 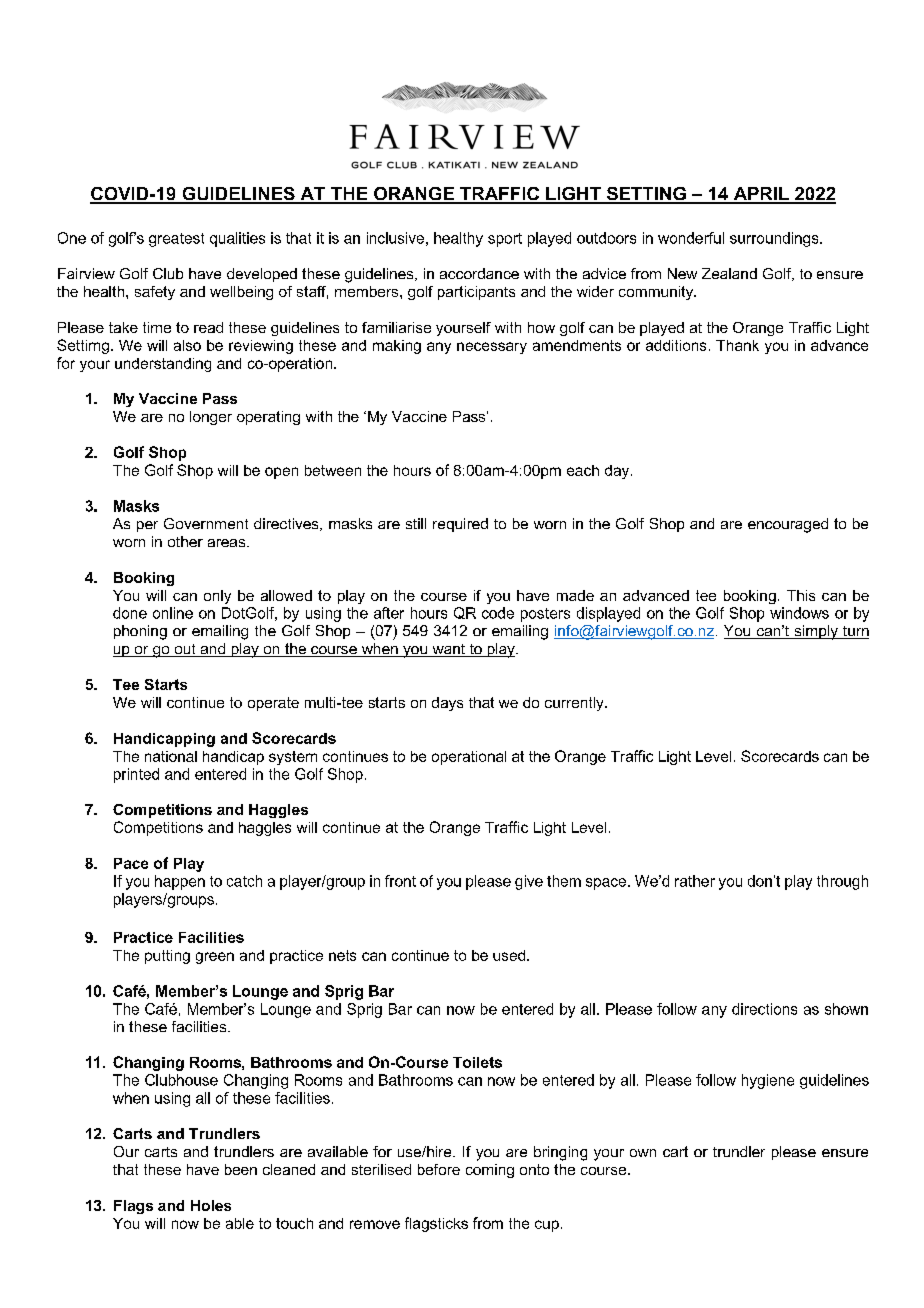 What do you see at coordinates (788, 525) in the screenshot?
I see `encouraged` at bounding box center [788, 525].
